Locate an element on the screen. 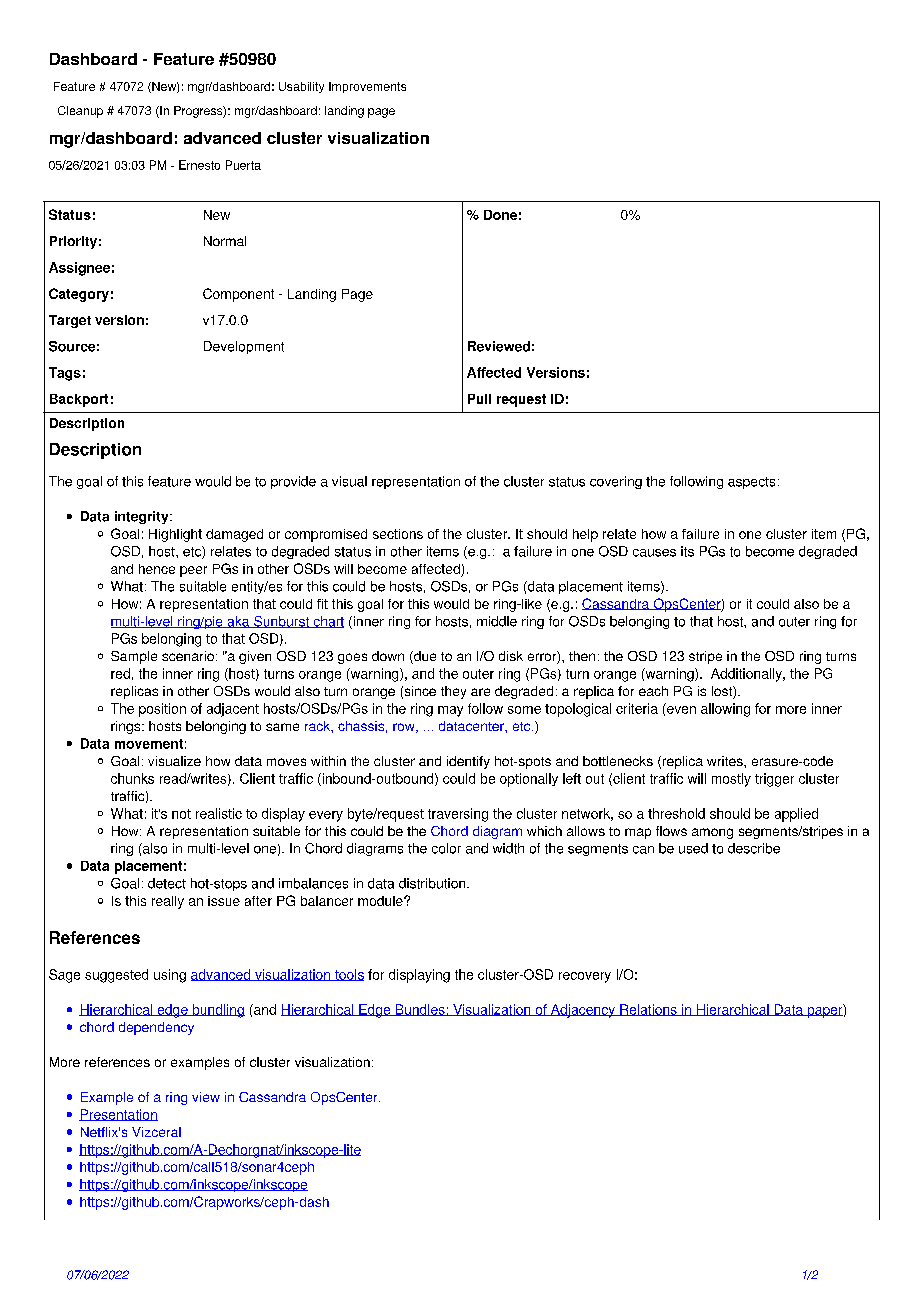  aspects is located at coordinates (751, 483).
